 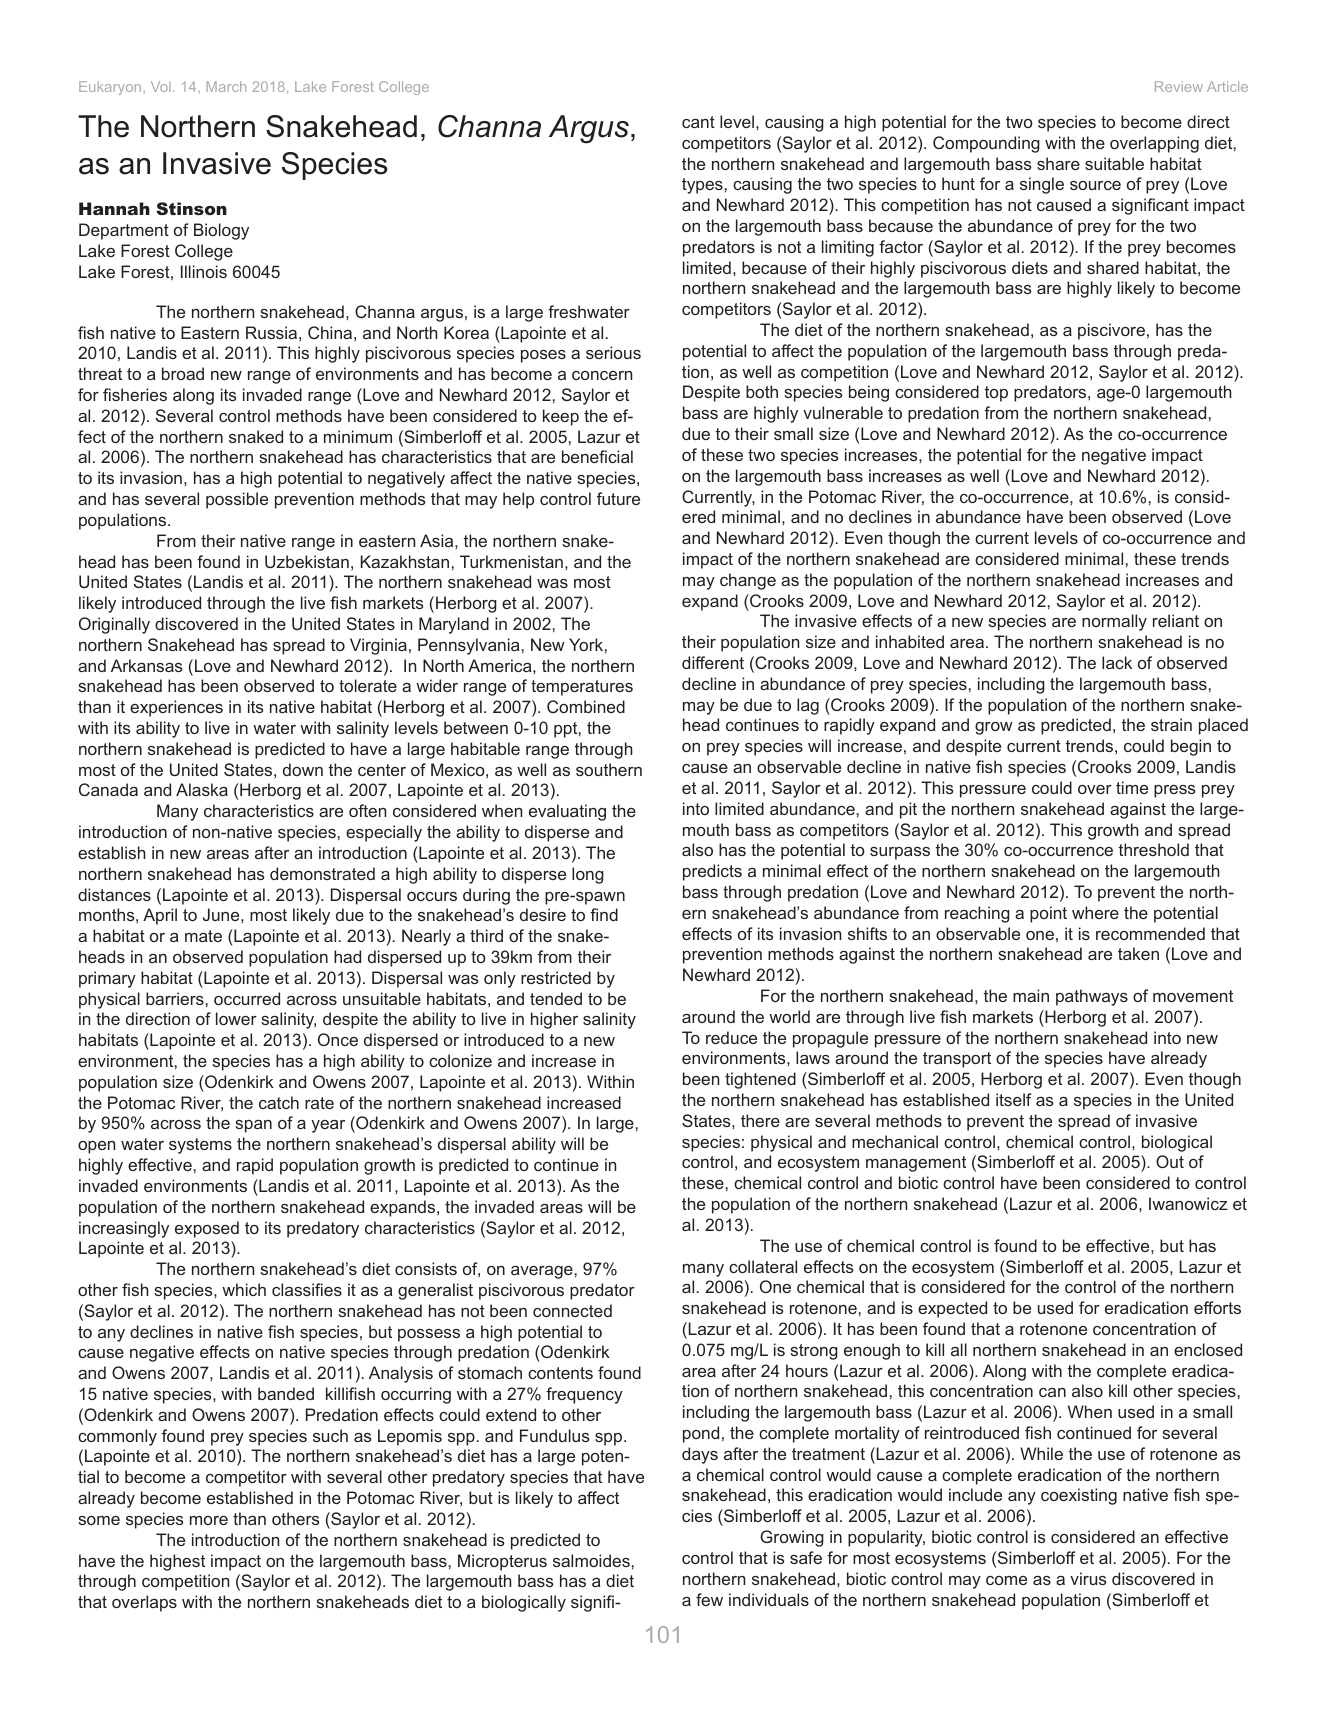 I want to click on exposed, so click(x=207, y=1229).
